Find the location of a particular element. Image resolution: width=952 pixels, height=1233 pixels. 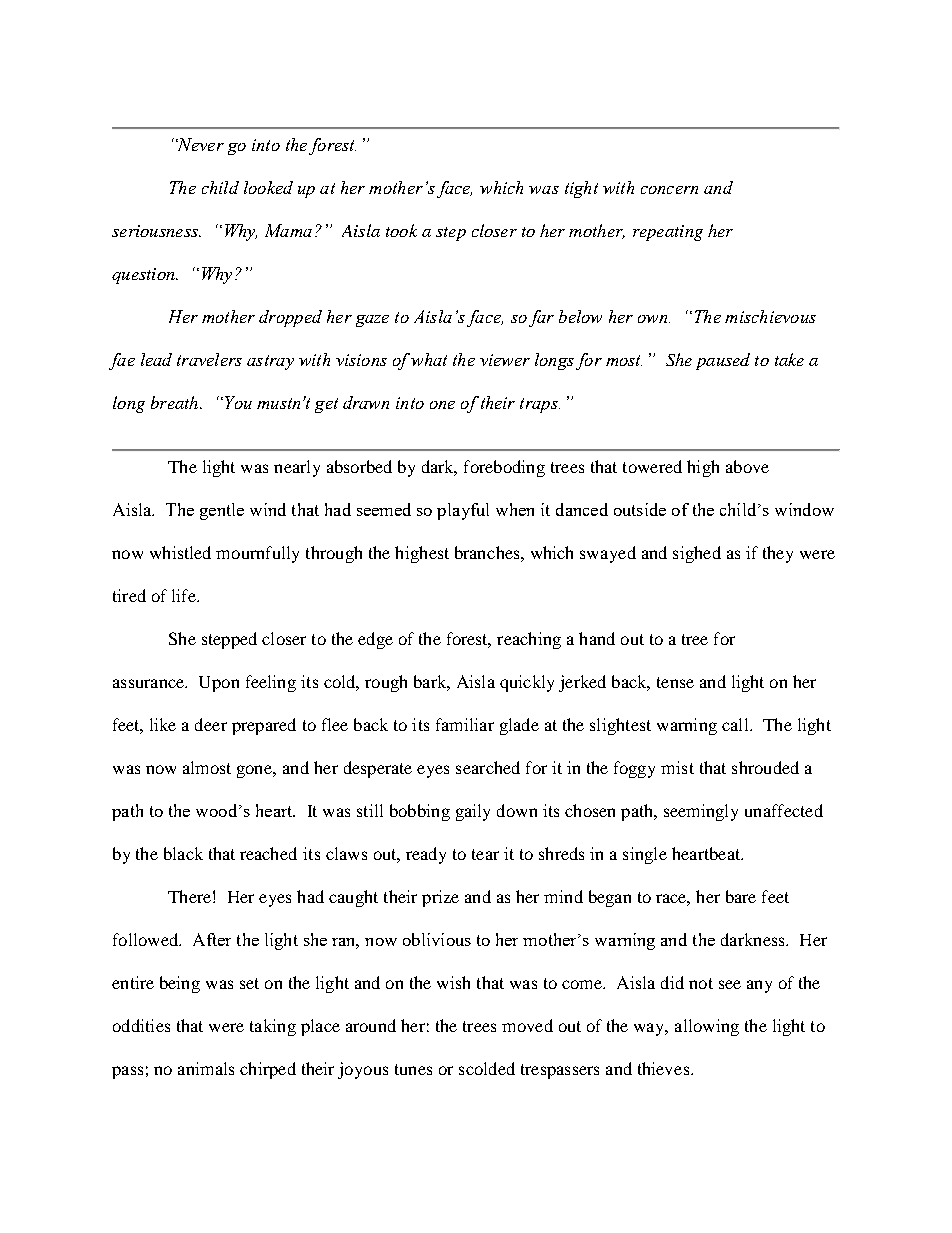

sighed is located at coordinates (697, 554).
